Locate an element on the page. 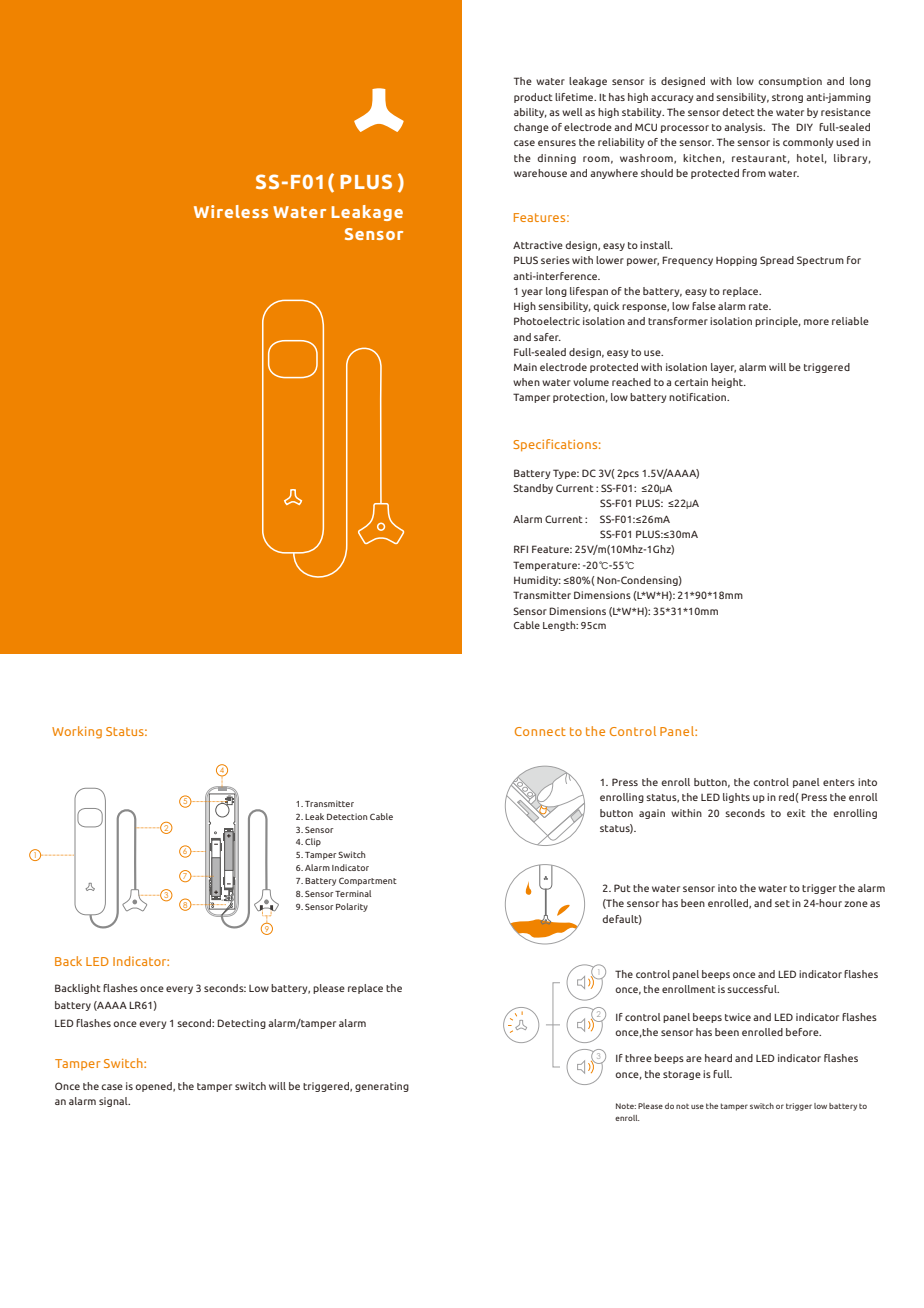 The image size is (924, 1308). signal is located at coordinates (114, 1102).
